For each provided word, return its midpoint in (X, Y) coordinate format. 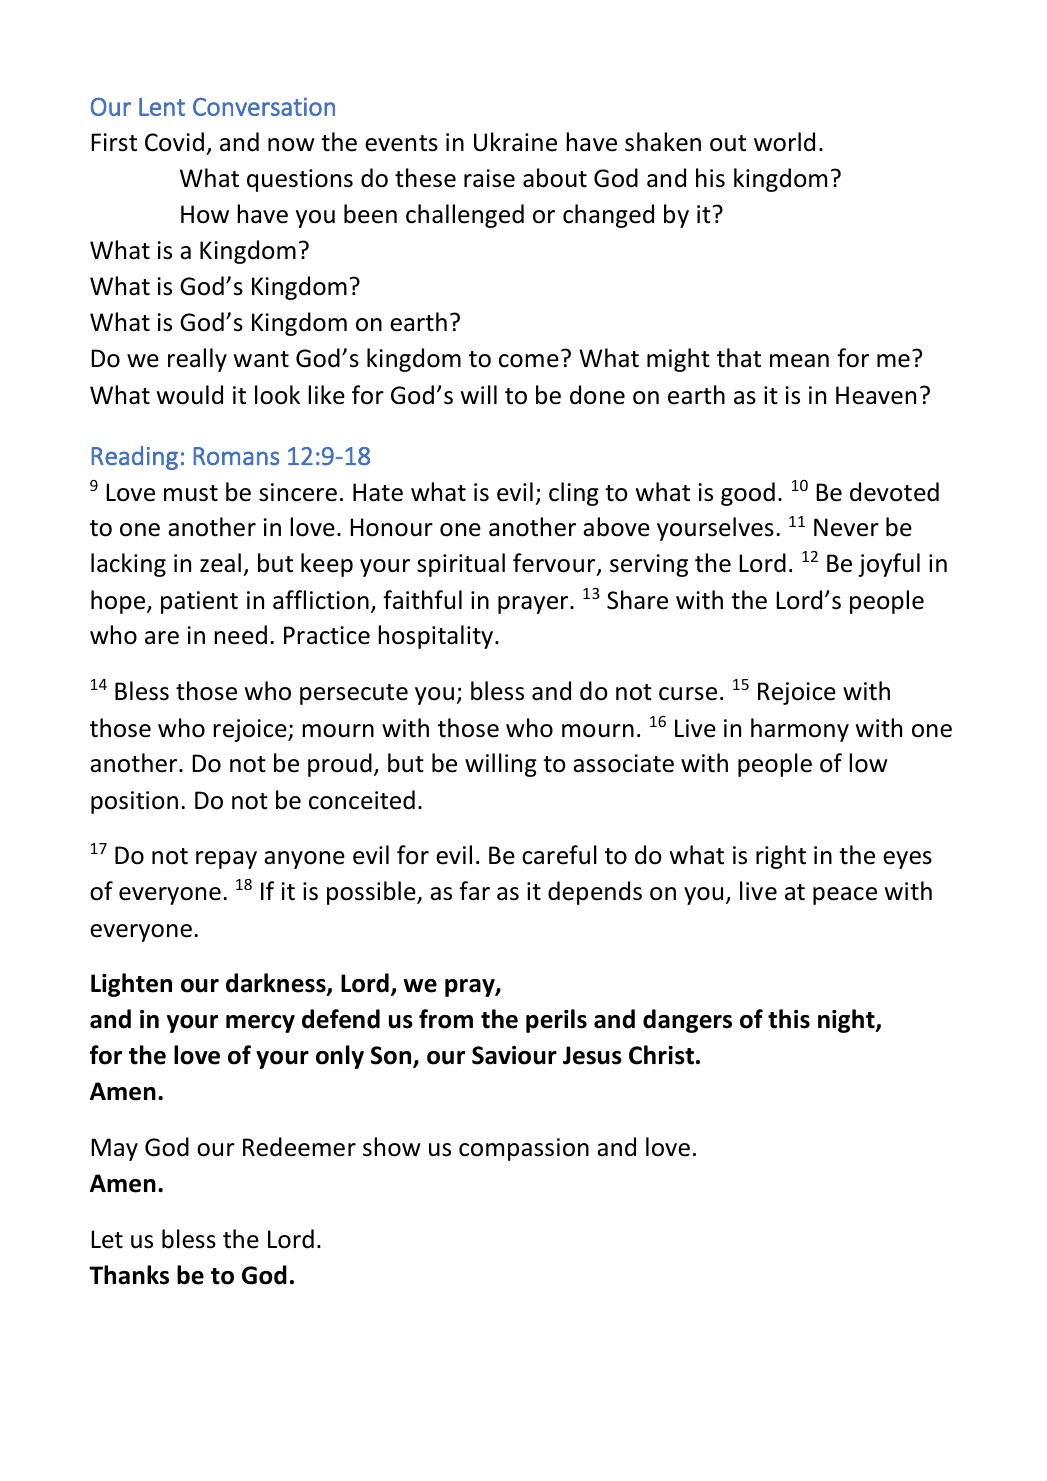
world (784, 142)
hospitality (437, 637)
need (240, 635)
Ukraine (515, 142)
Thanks (129, 1275)
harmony (800, 730)
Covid (174, 142)
